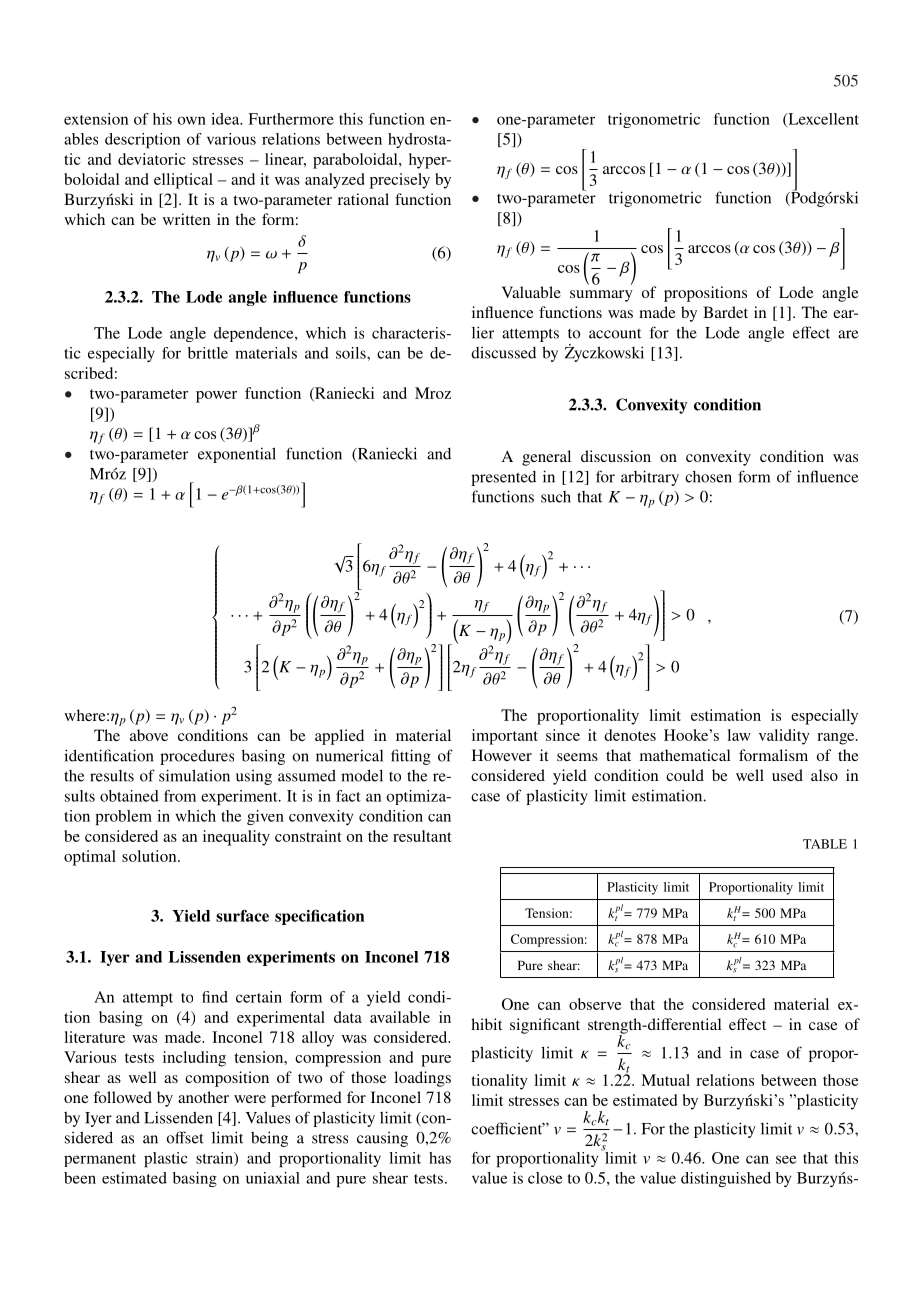 This document has height=1308, width=924. Describe the element at coordinates (216, 397) in the document. I see `power` at that location.
